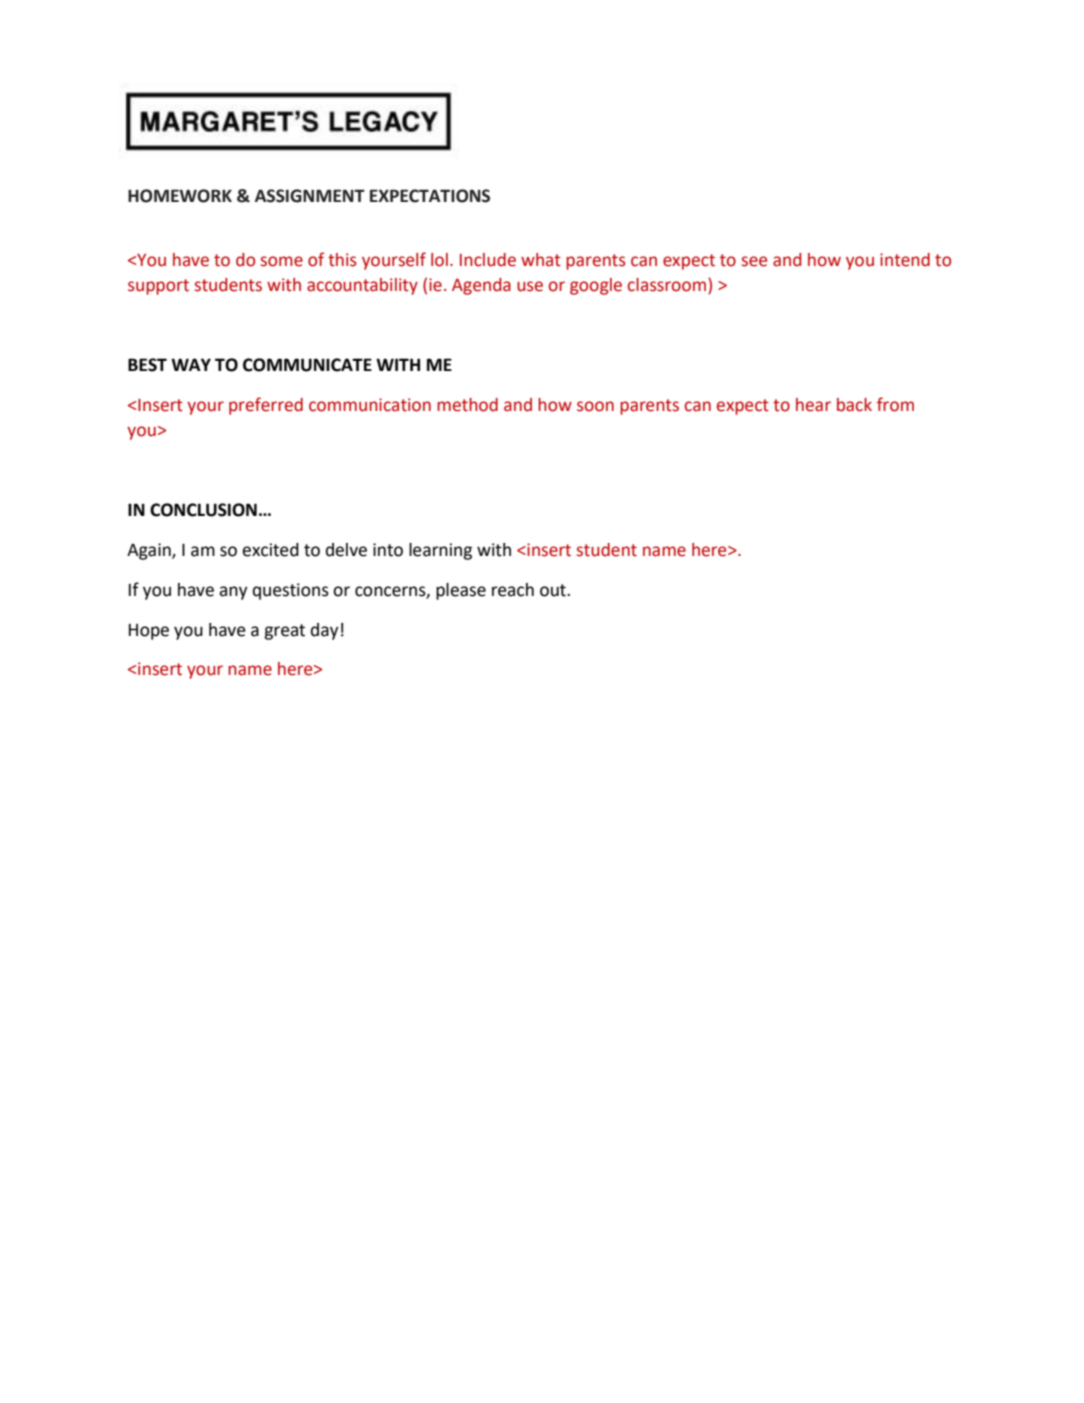 This document has height=1403, width=1084. I want to click on what, so click(541, 260).
